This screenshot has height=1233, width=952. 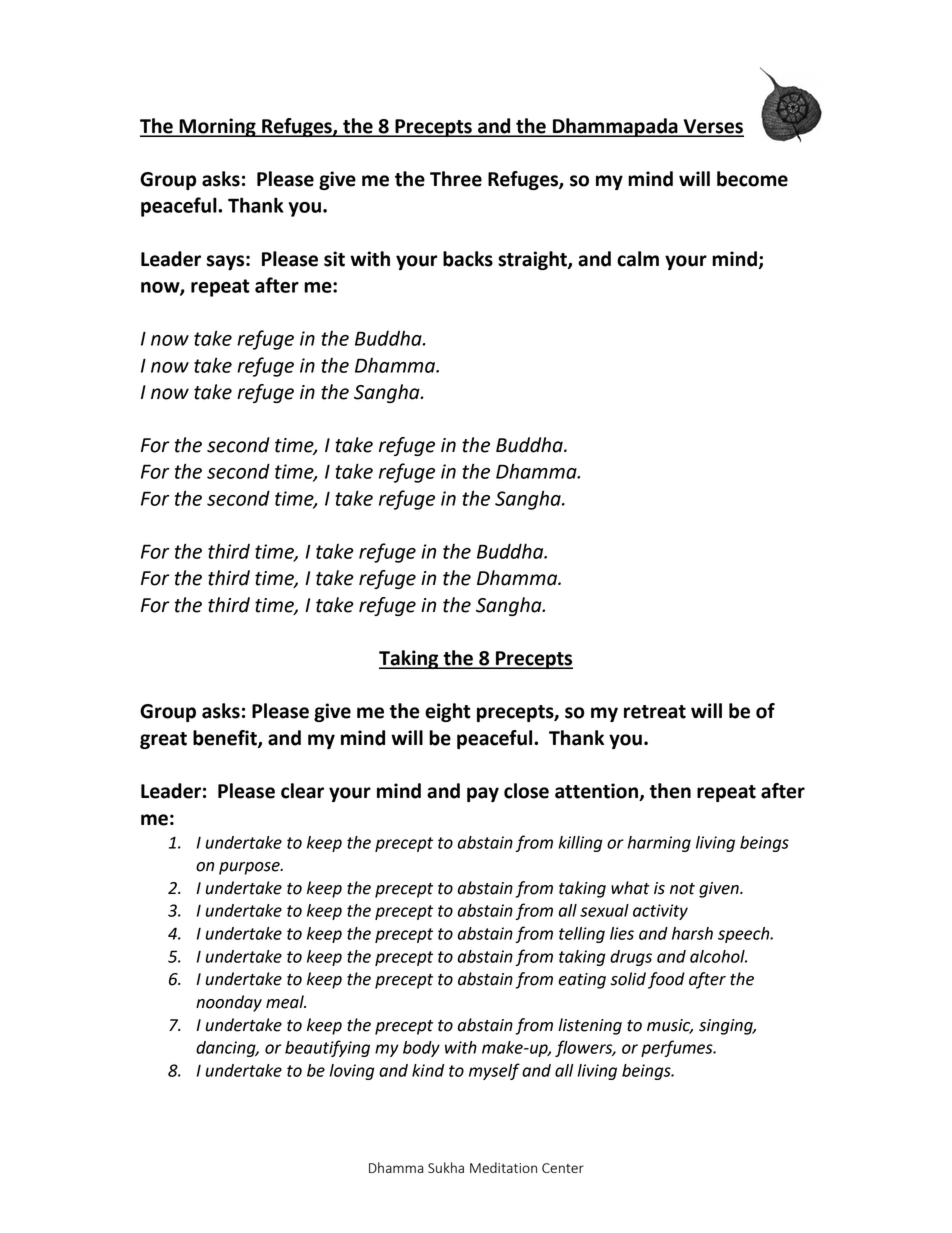 What do you see at coordinates (217, 127) in the screenshot?
I see `Morning` at bounding box center [217, 127].
